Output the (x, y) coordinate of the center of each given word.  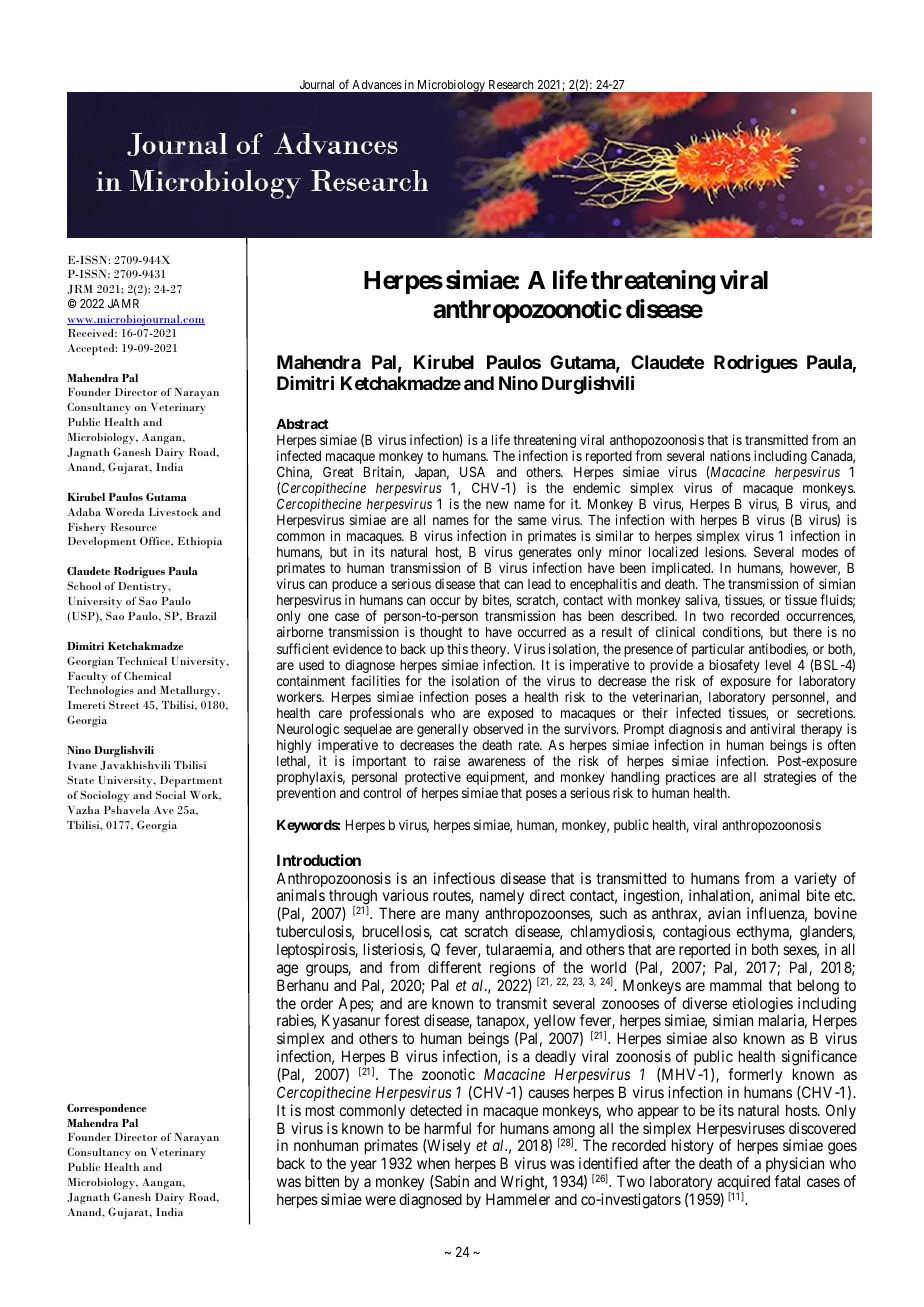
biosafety (734, 667)
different (454, 967)
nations (730, 455)
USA (472, 471)
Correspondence (106, 1109)
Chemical (147, 675)
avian (724, 913)
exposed (510, 716)
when (433, 1163)
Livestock (173, 512)
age (287, 970)
